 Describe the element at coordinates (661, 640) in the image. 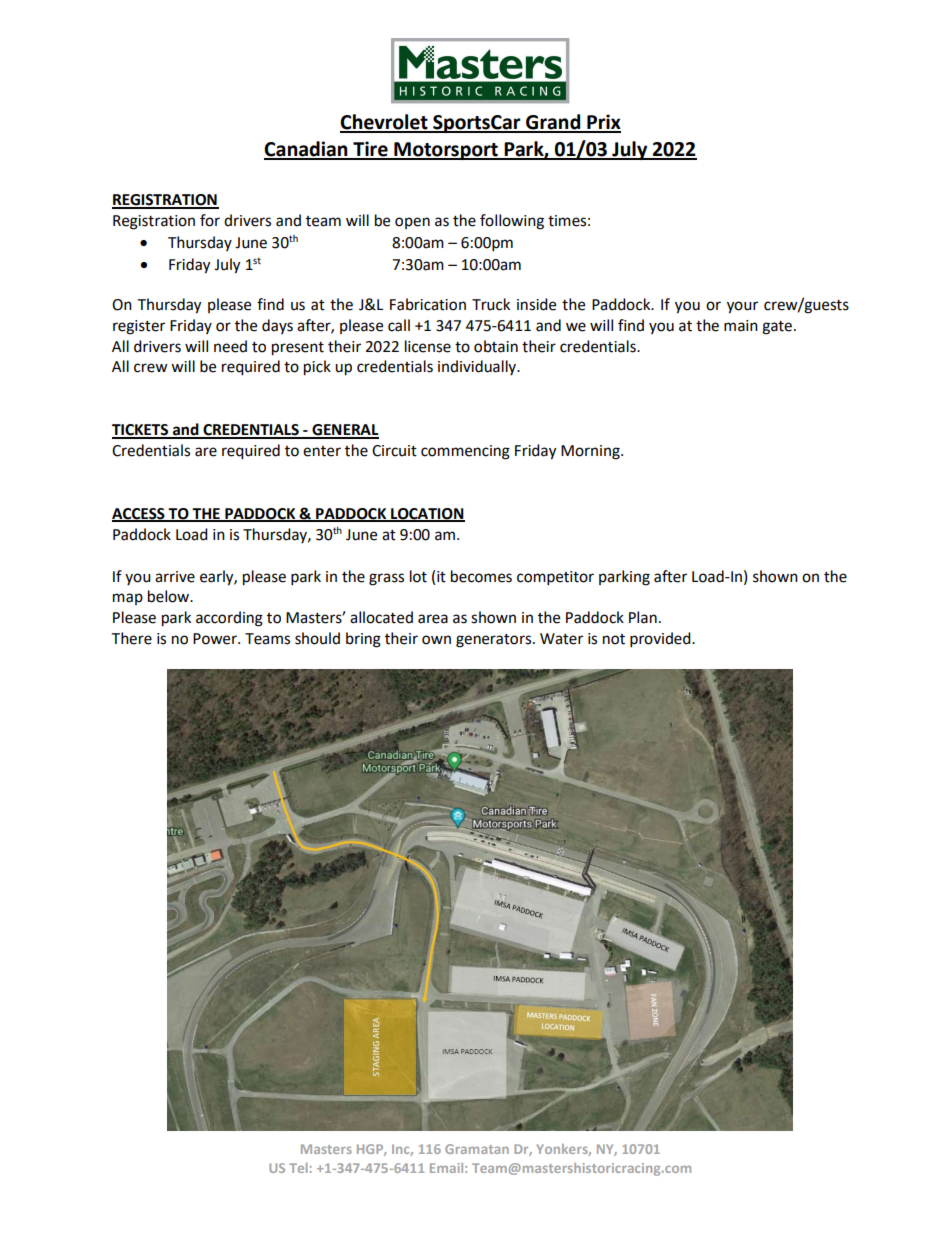

I see `provided` at that location.
